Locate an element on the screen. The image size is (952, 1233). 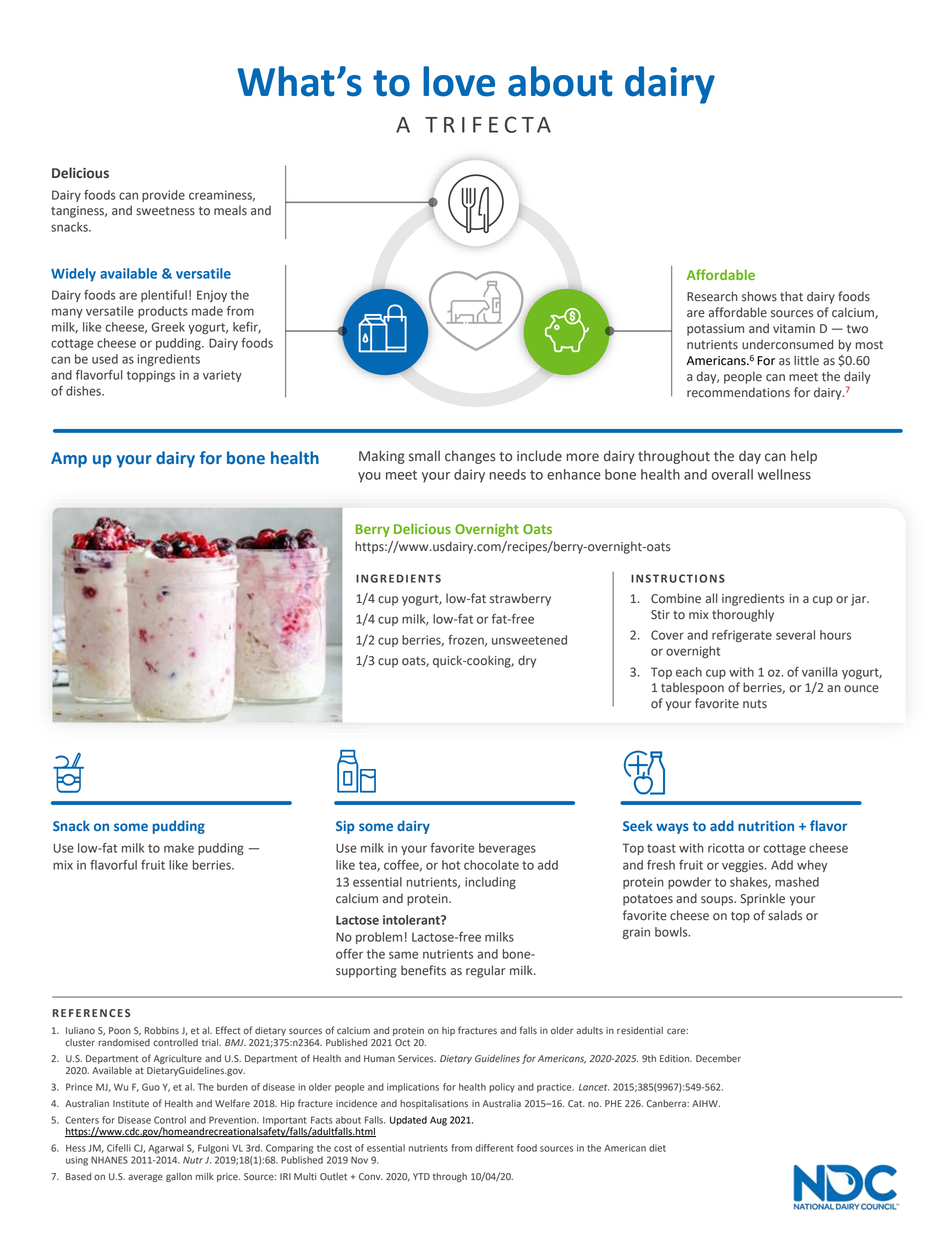
different is located at coordinates (494, 1148).
